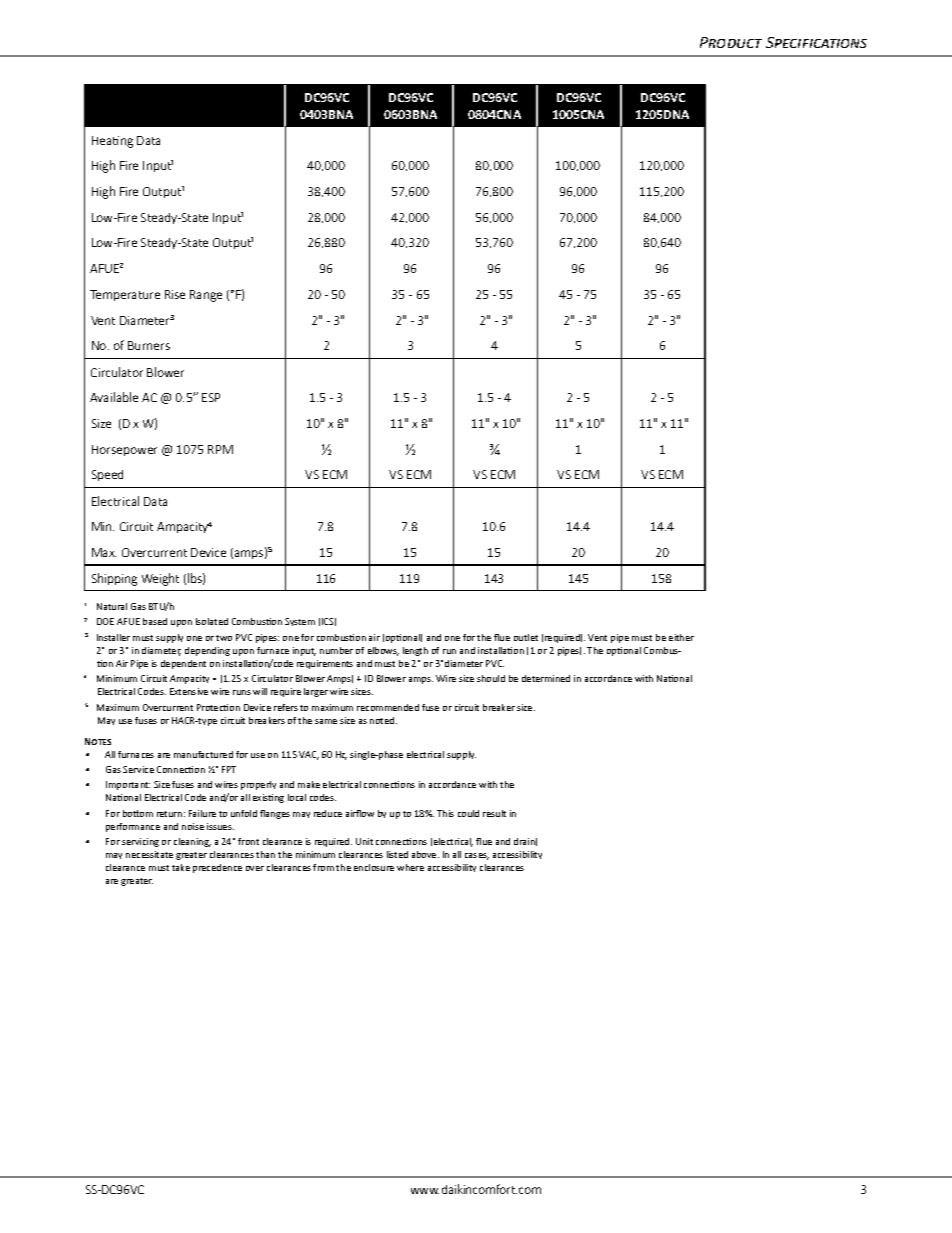 This screenshot has width=952, height=1233. Describe the element at coordinates (206, 296) in the screenshot. I see `Range` at that location.
